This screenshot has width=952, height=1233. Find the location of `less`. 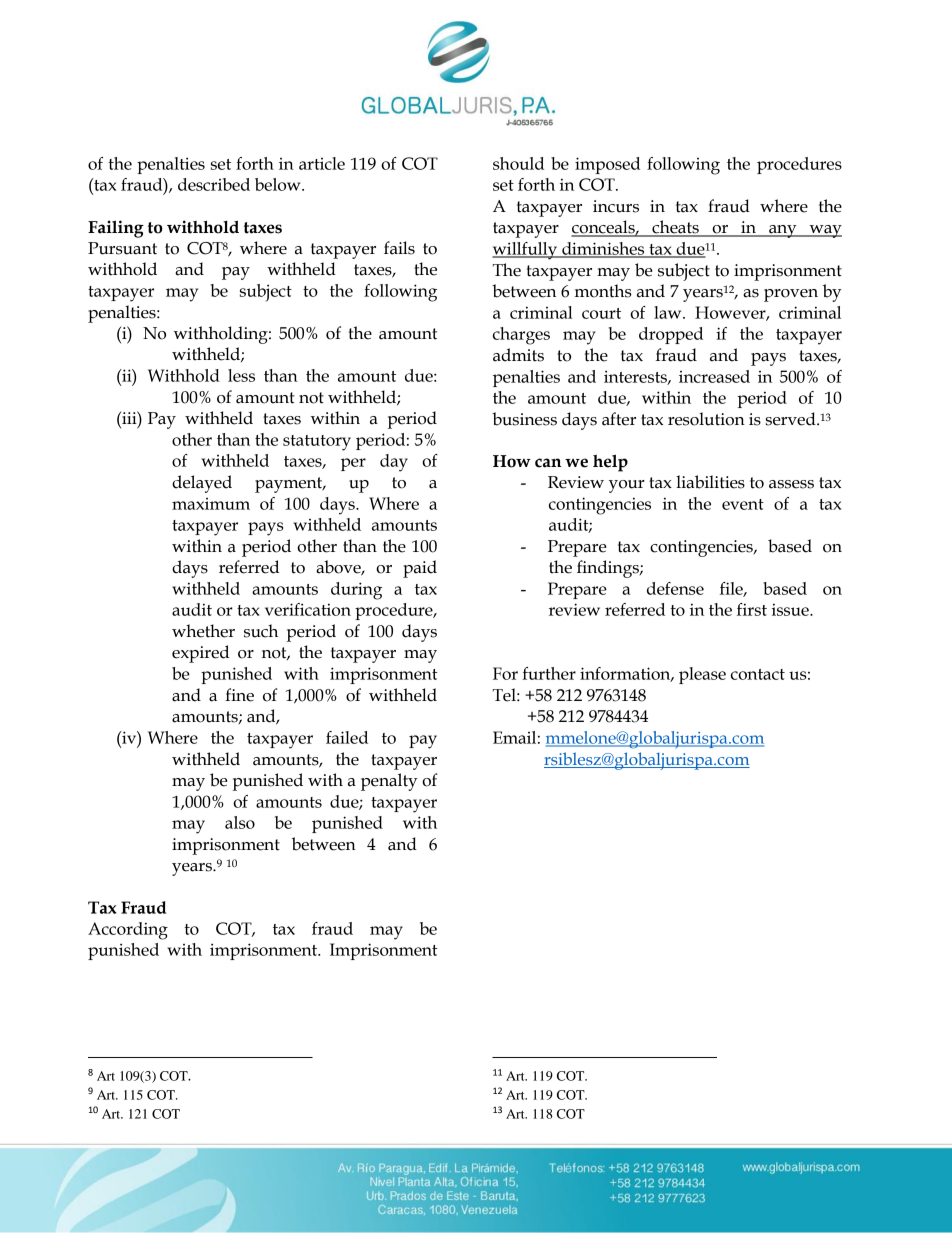

less is located at coordinates (241, 375).
